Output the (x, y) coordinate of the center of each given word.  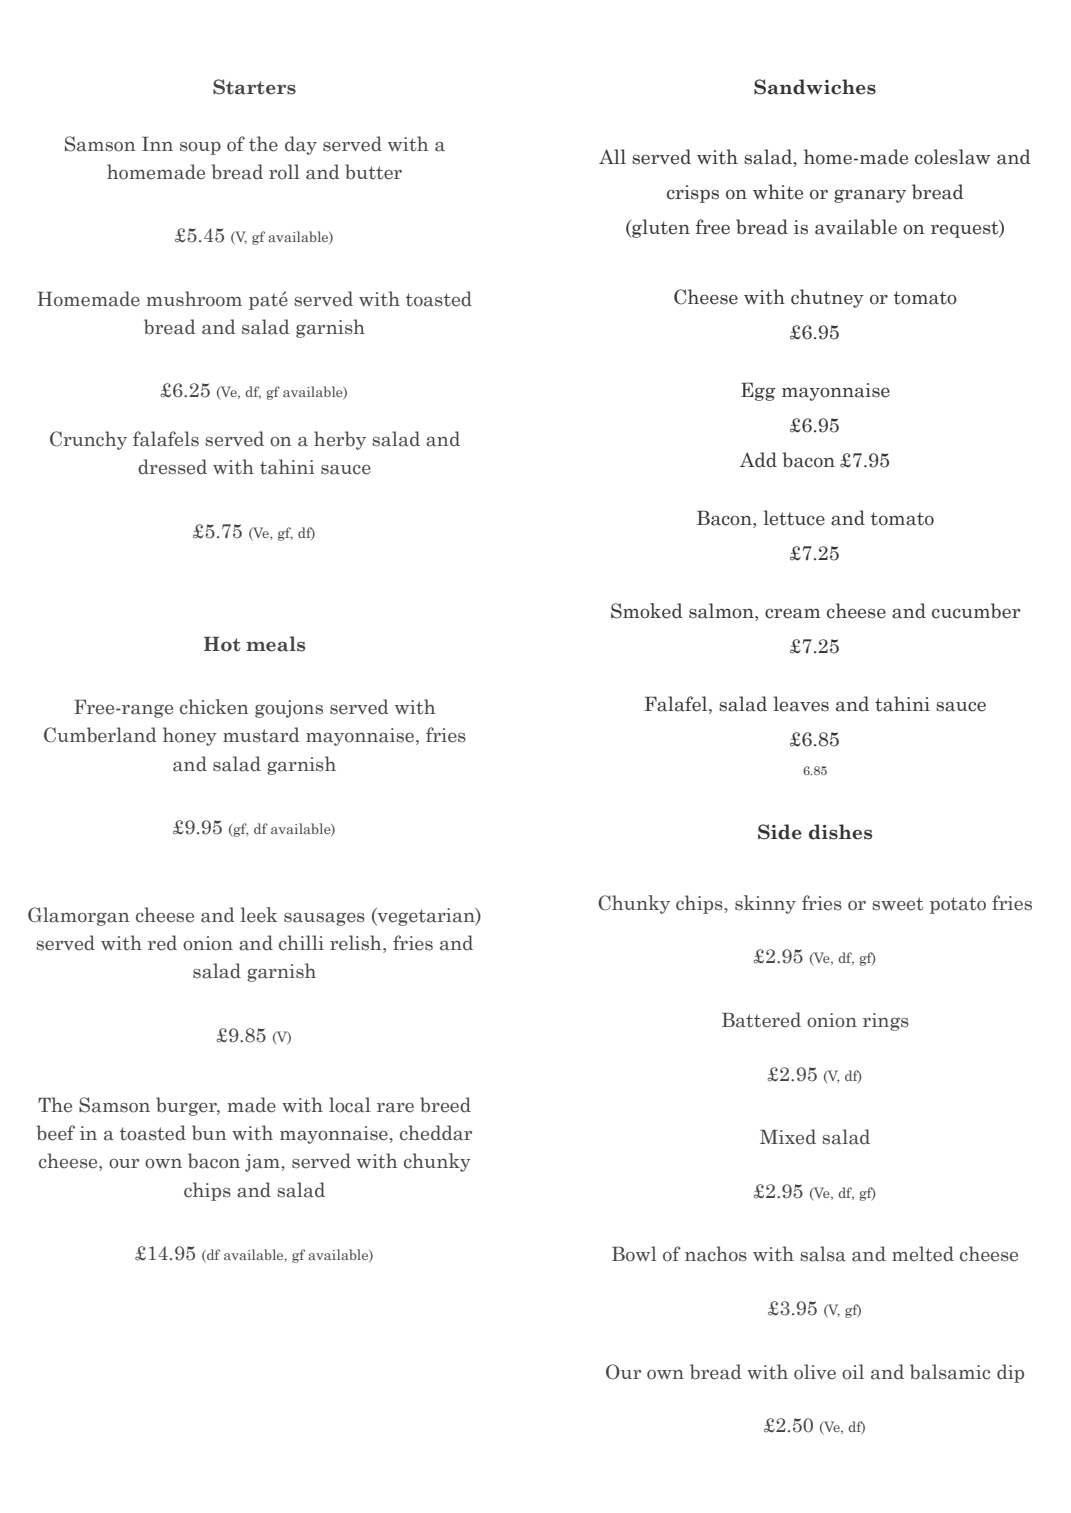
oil (853, 1372)
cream (792, 613)
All (612, 156)
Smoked (647, 611)
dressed (172, 467)
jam (262, 1163)
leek (258, 915)
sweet (897, 904)
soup (200, 148)
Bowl (634, 1254)
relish (357, 944)
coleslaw (952, 157)
